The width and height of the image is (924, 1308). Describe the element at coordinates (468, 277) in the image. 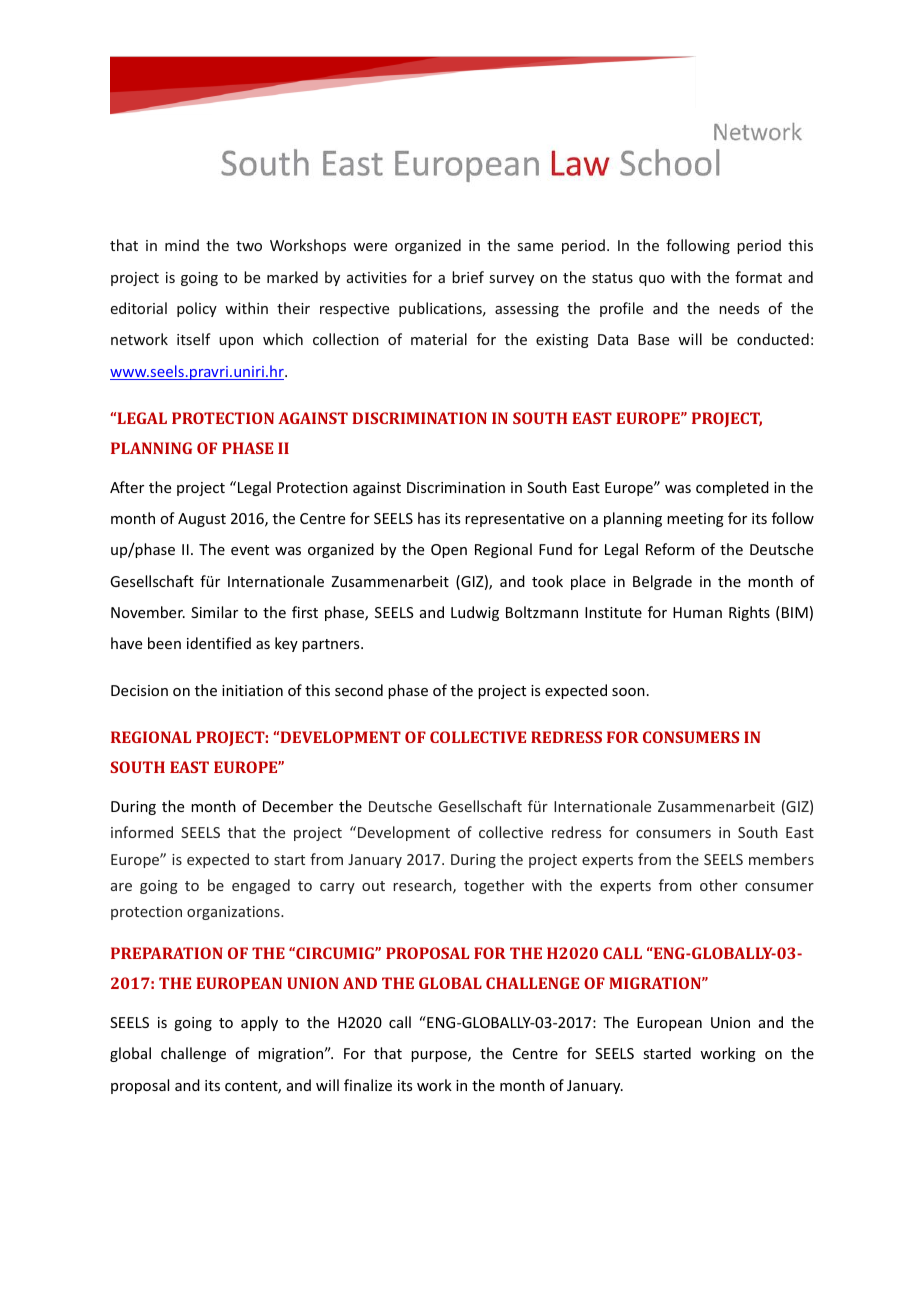

I see `brief` at that location.
